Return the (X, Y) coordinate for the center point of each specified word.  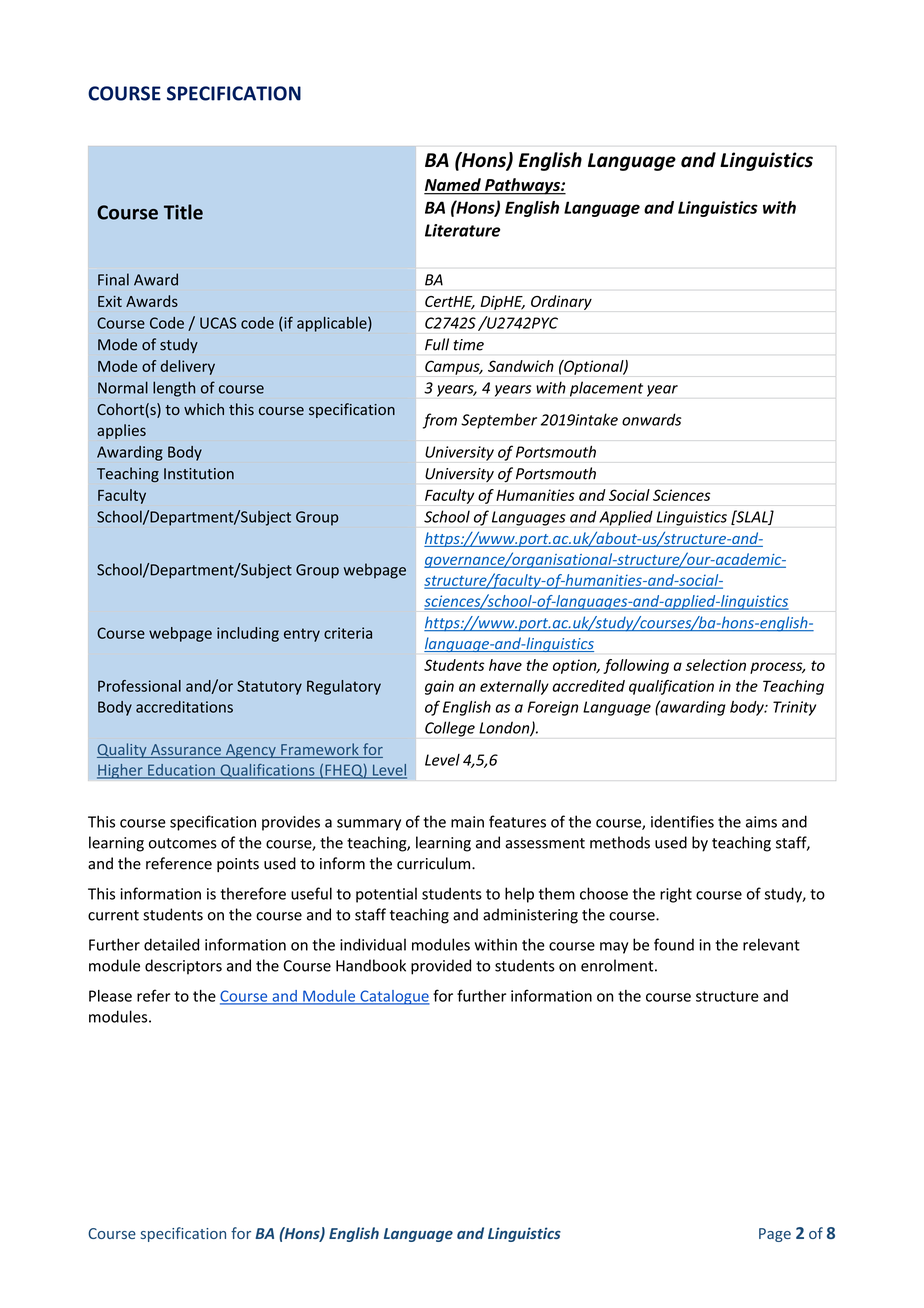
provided (441, 967)
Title (183, 212)
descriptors (183, 967)
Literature (462, 230)
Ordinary (561, 302)
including (248, 634)
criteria (348, 633)
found (674, 944)
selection (716, 665)
